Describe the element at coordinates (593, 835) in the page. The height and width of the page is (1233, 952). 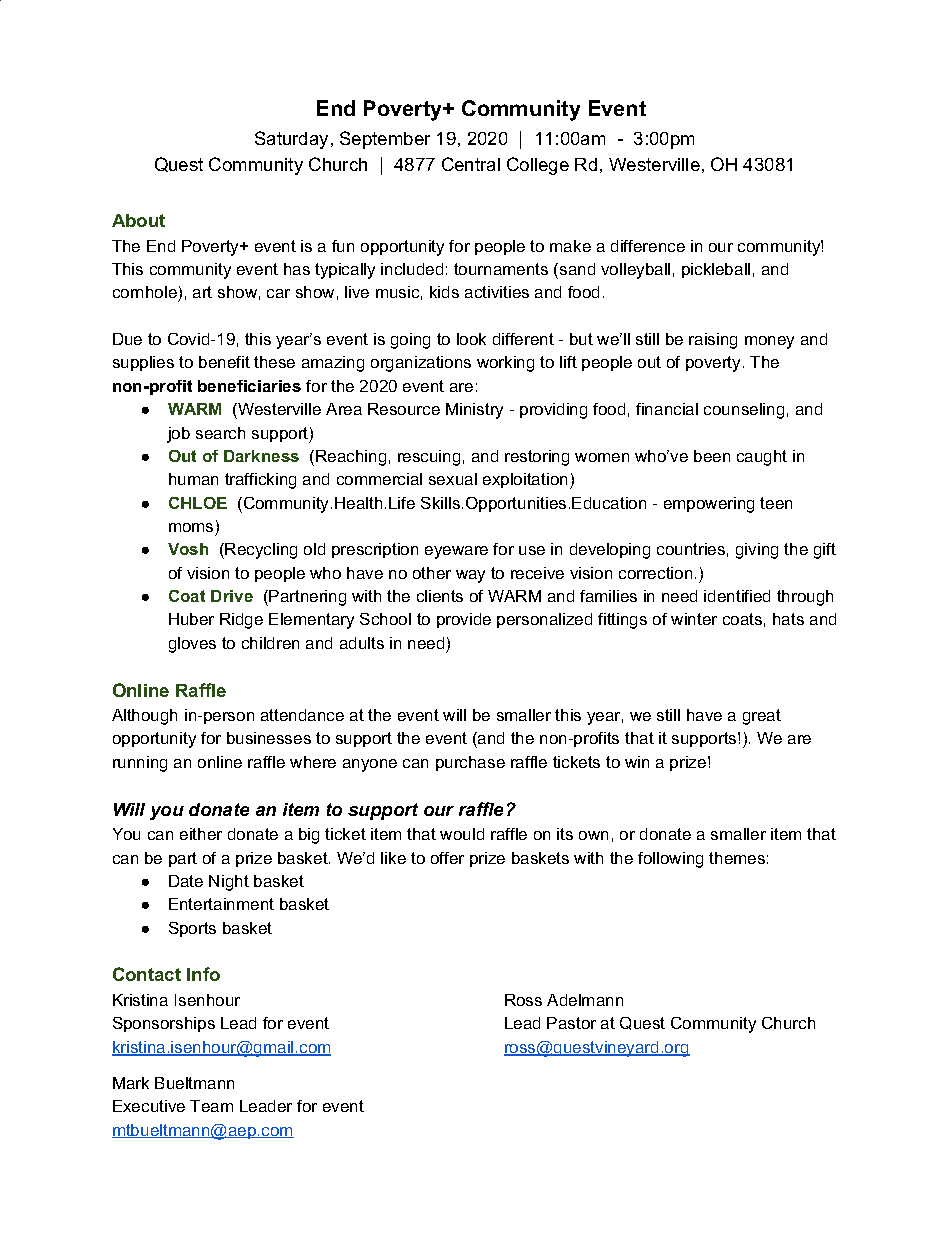
I see `own` at that location.
